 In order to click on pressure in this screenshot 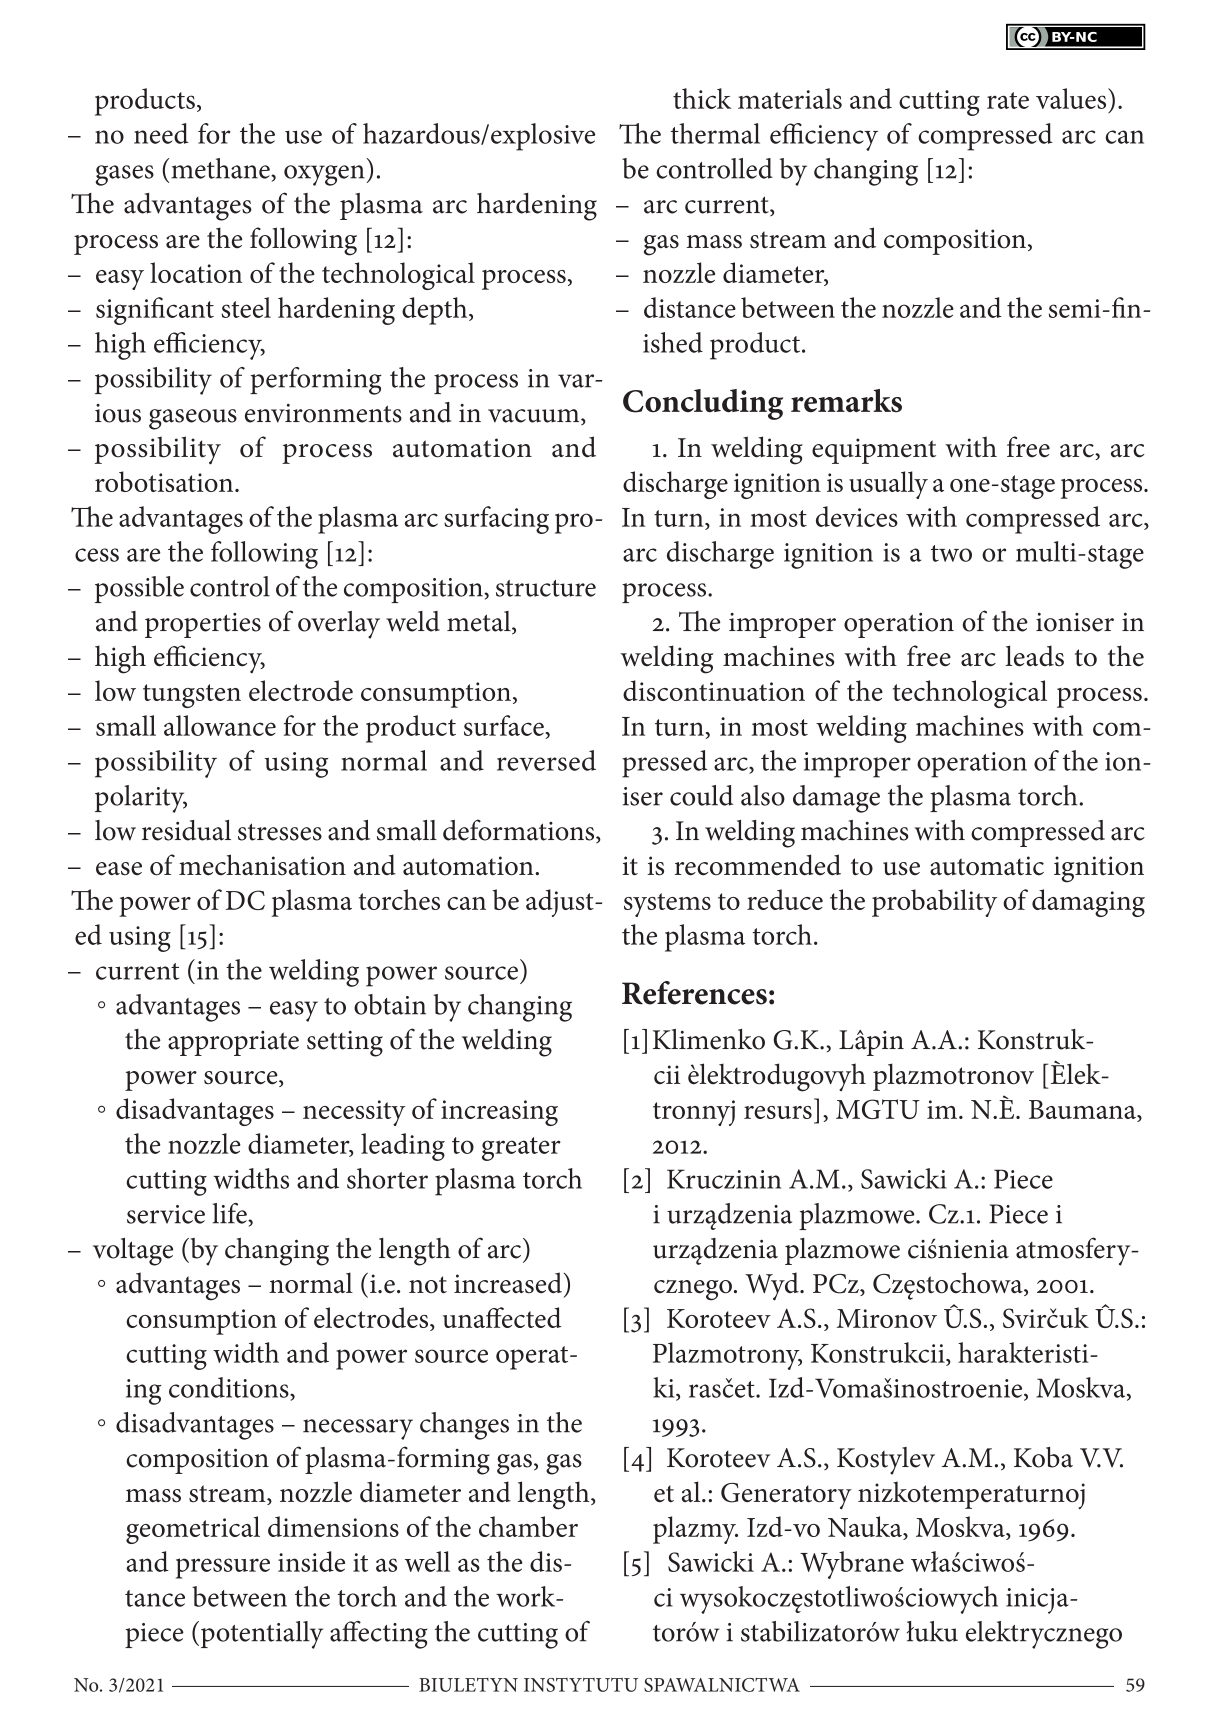, I will do `click(223, 1568)`.
